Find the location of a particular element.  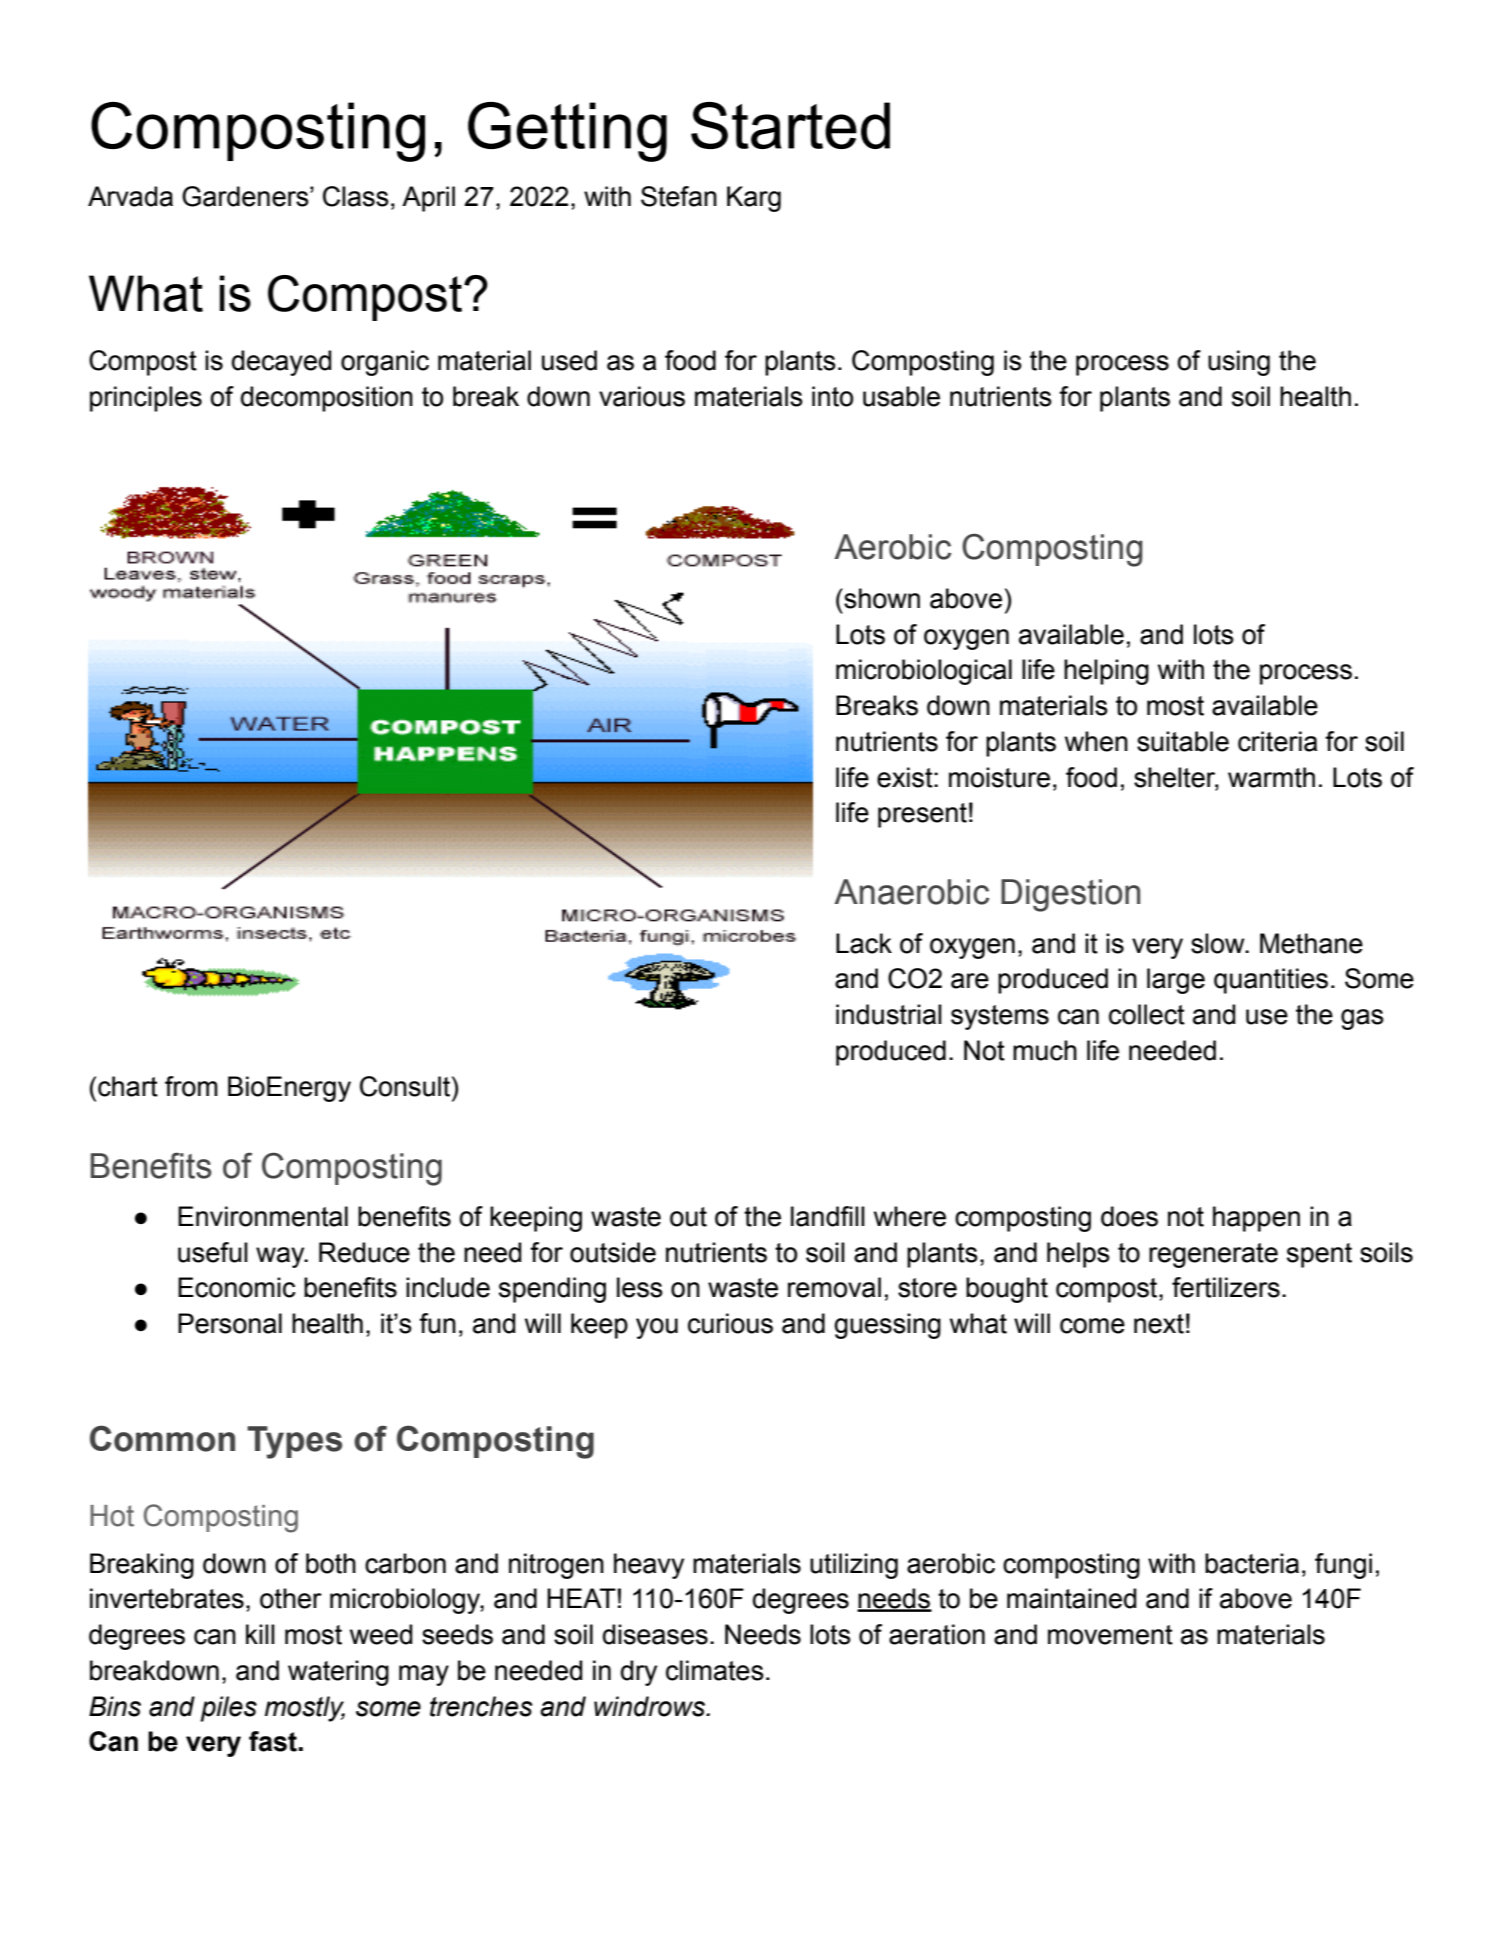

movement is located at coordinates (1110, 1635).
